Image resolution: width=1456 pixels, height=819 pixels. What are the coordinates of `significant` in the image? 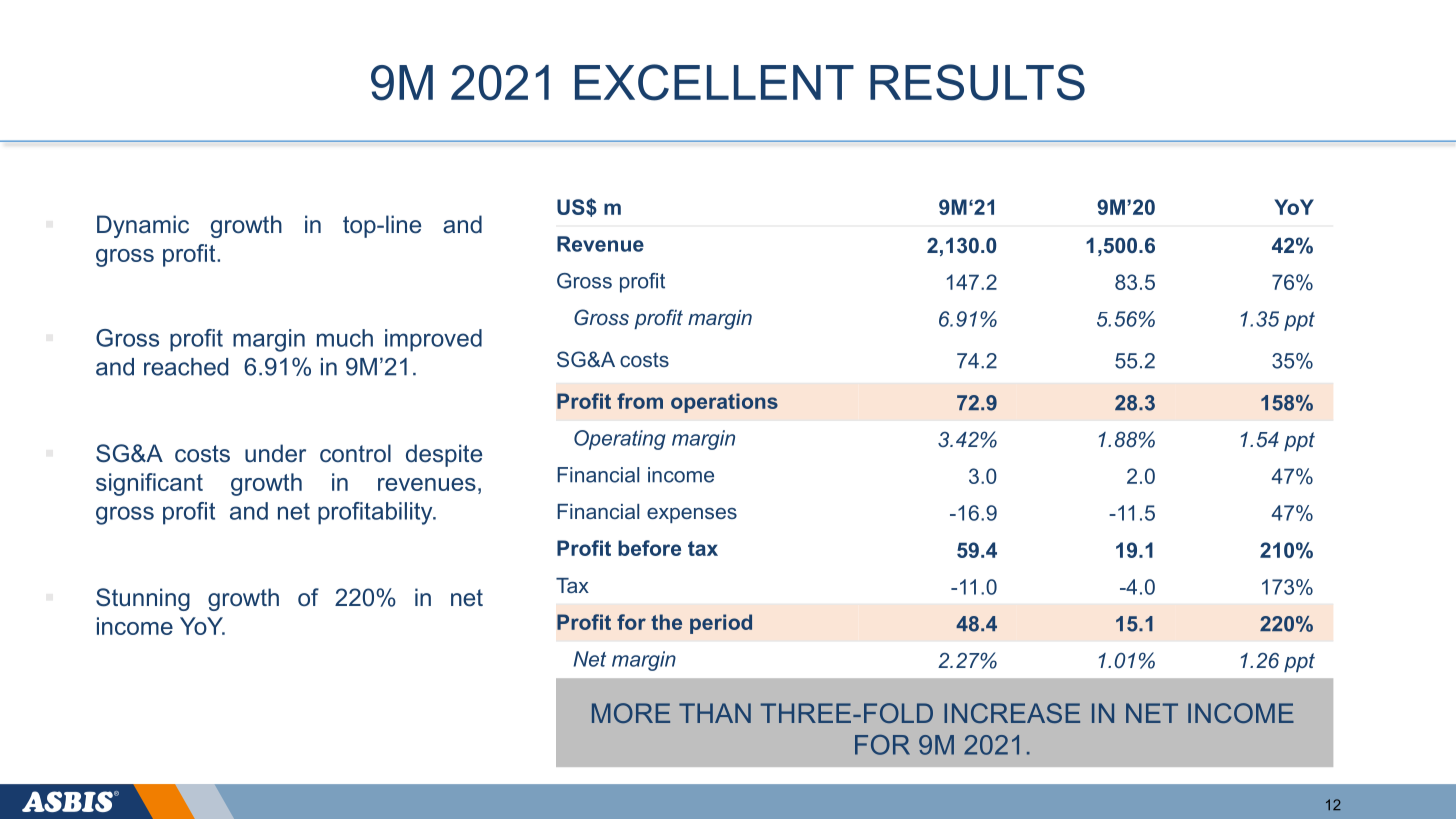 It's located at (149, 484).
